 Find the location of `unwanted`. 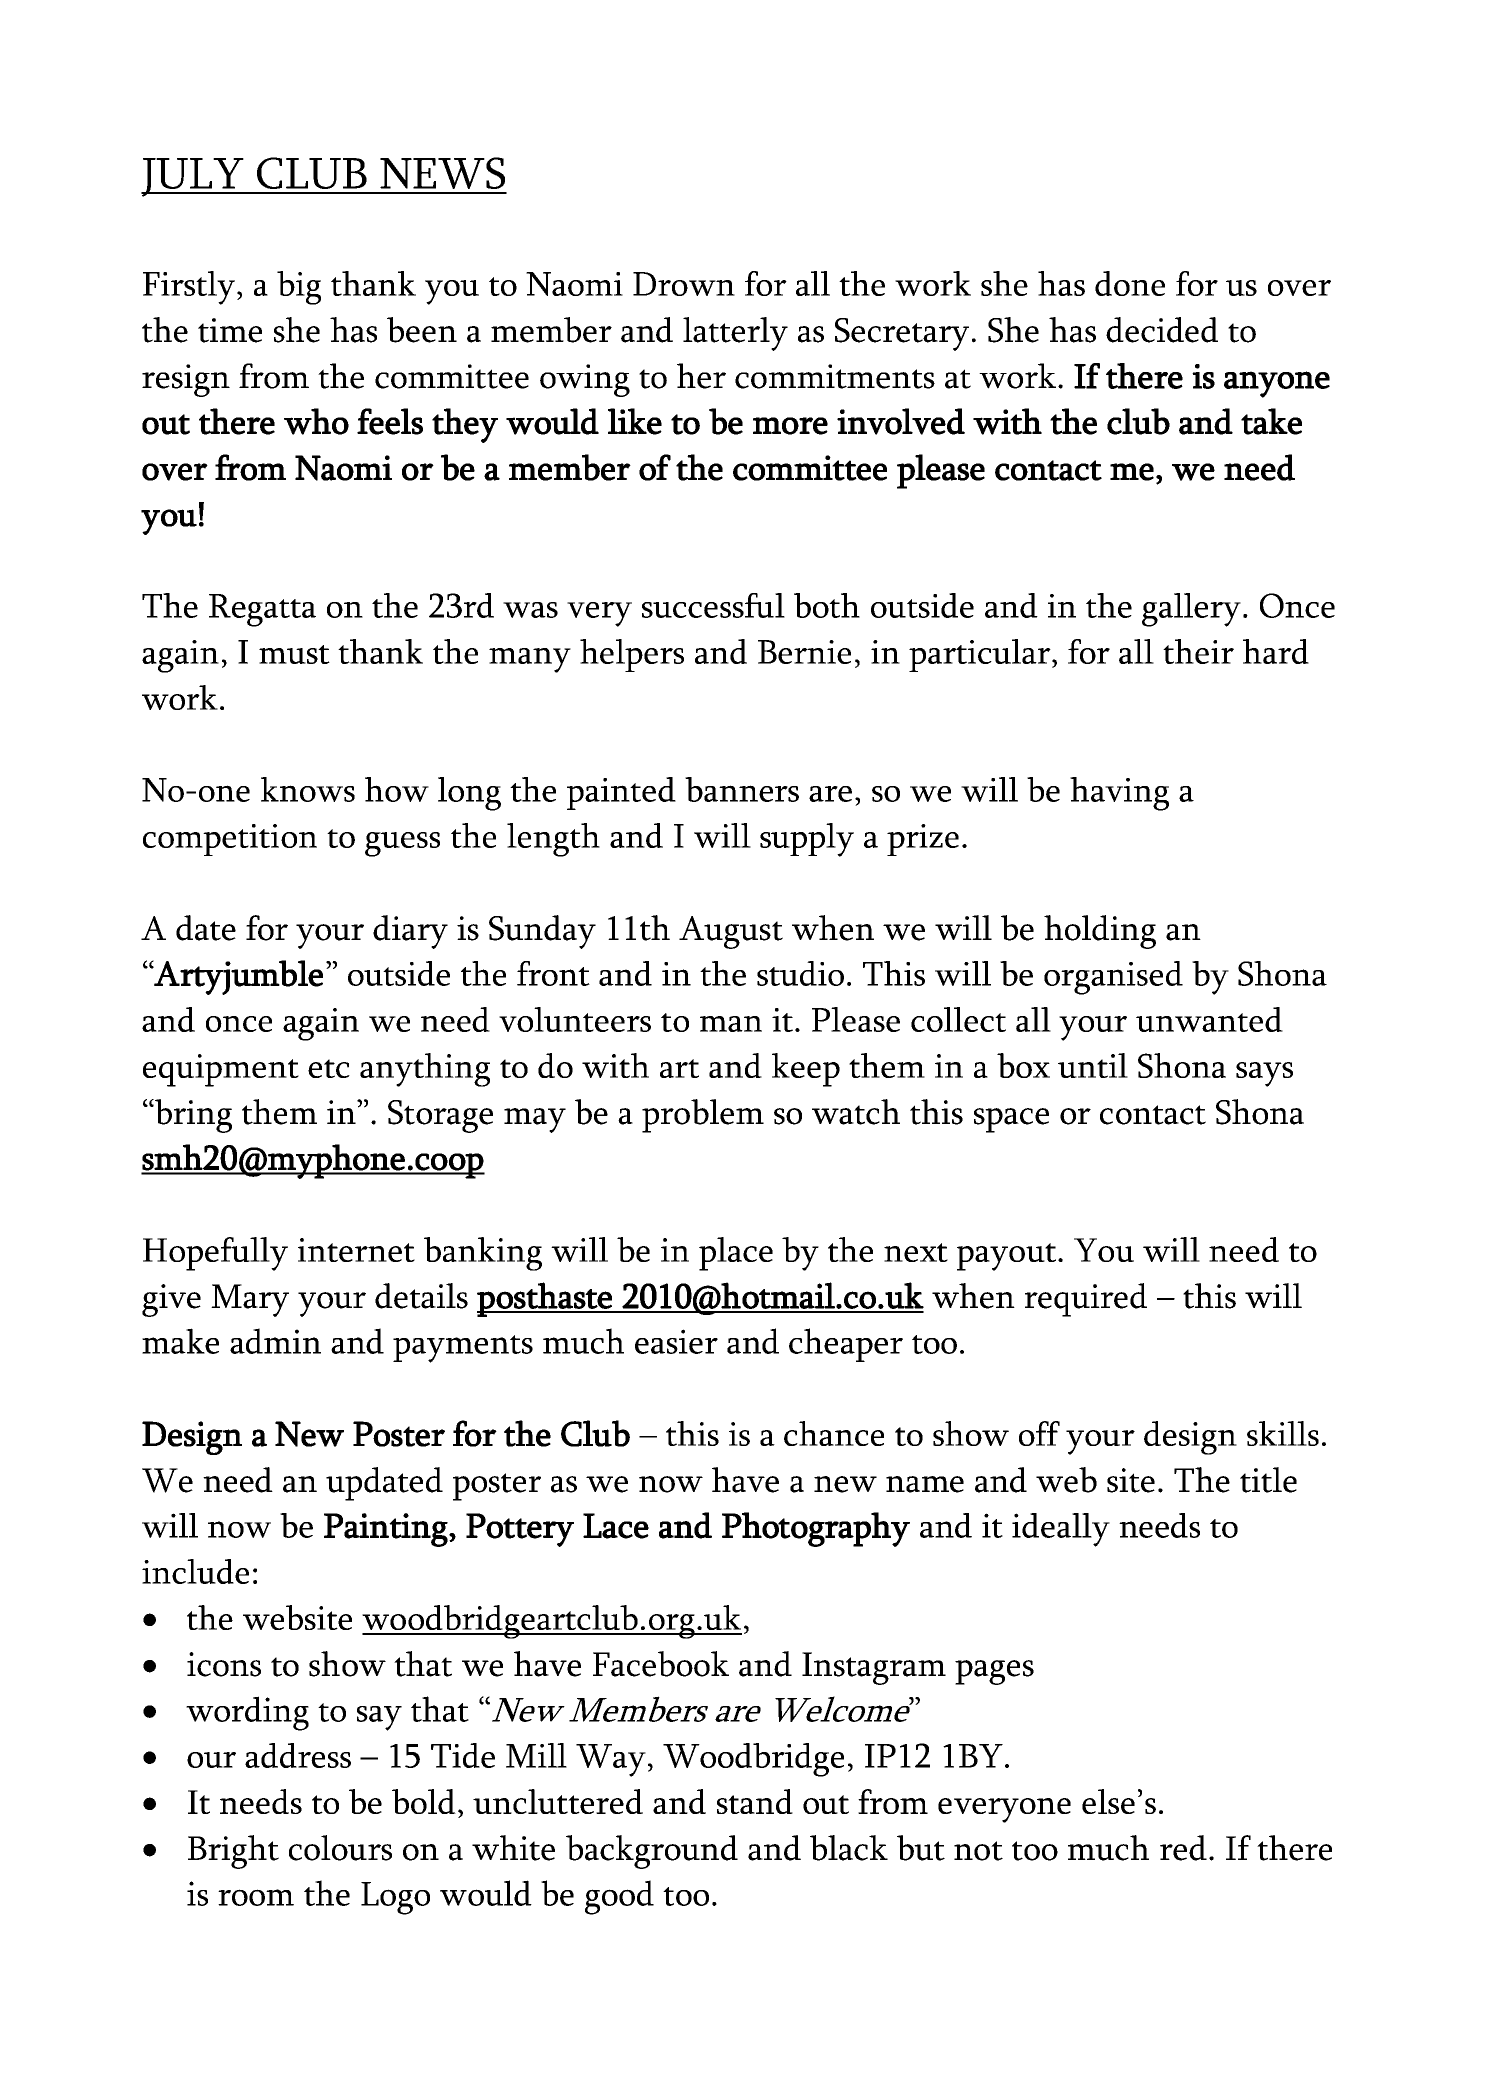

unwanted is located at coordinates (1209, 1019).
